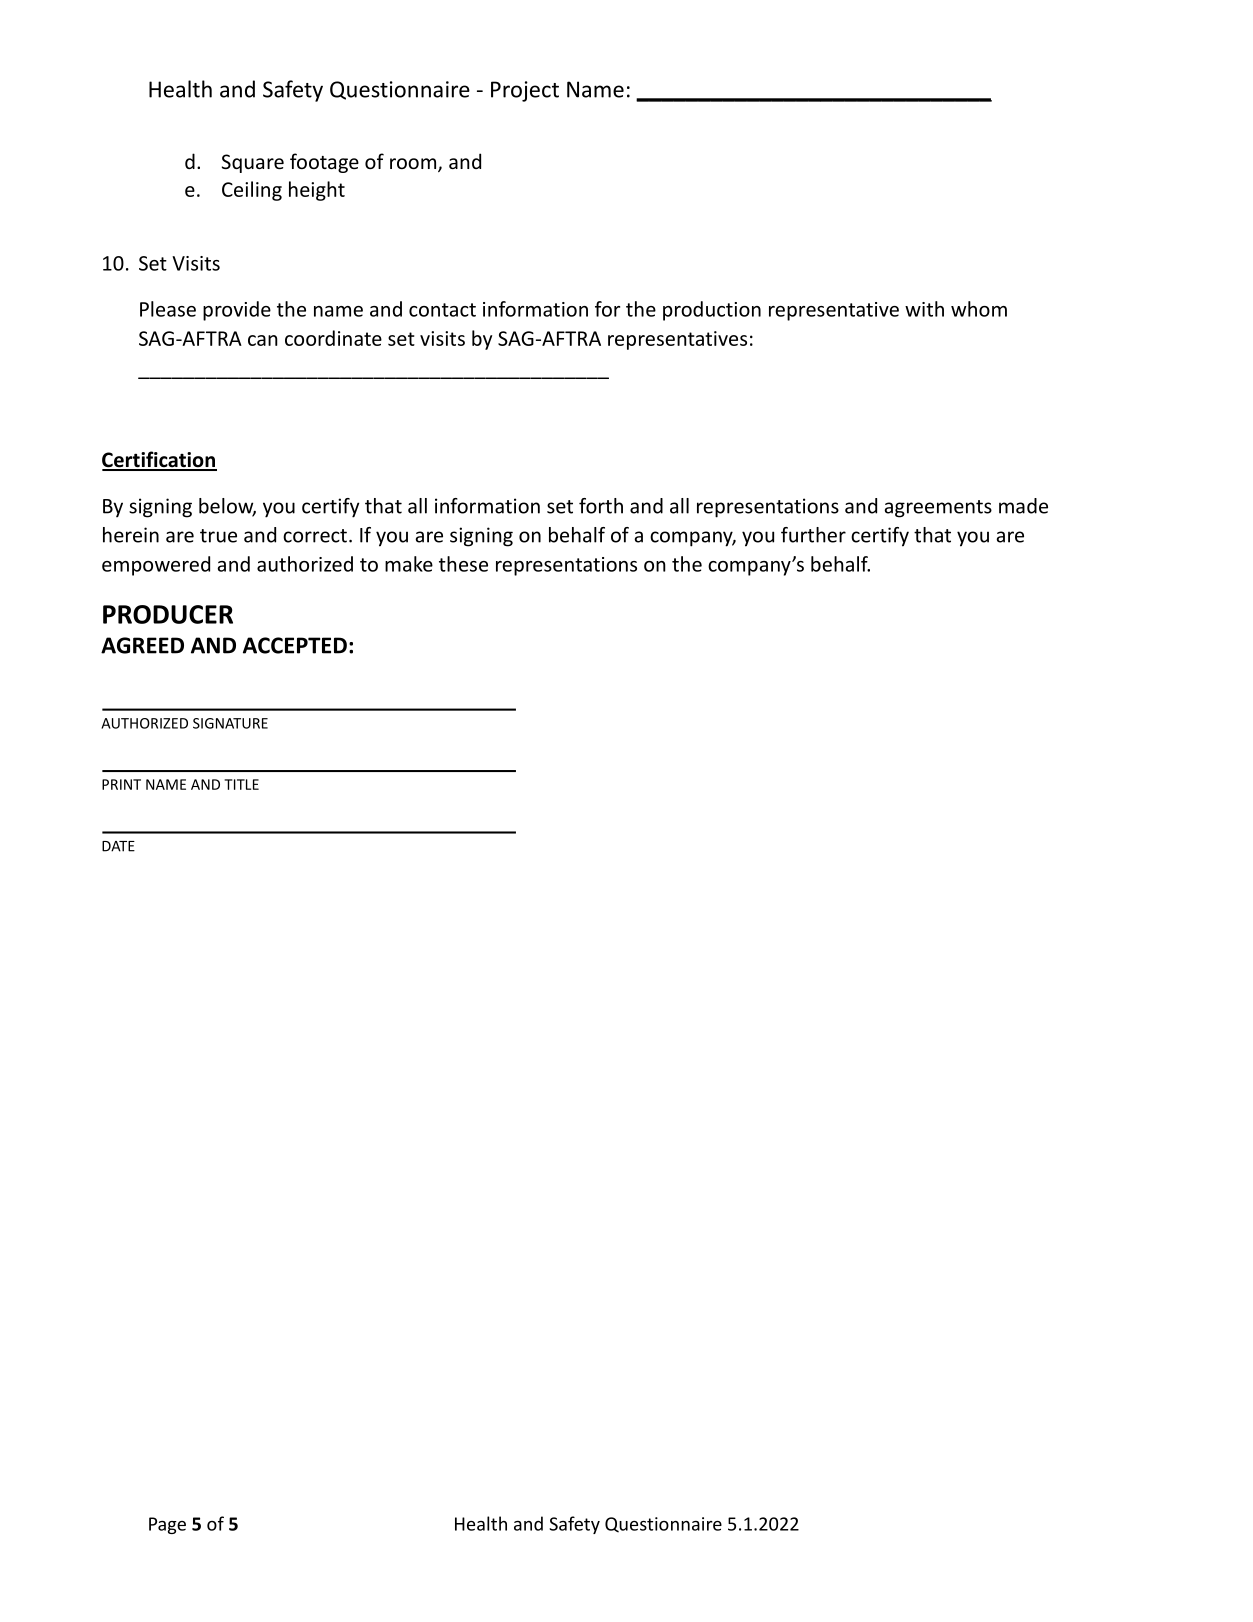  What do you see at coordinates (121, 784) in the screenshot?
I see `PRINT` at bounding box center [121, 784].
